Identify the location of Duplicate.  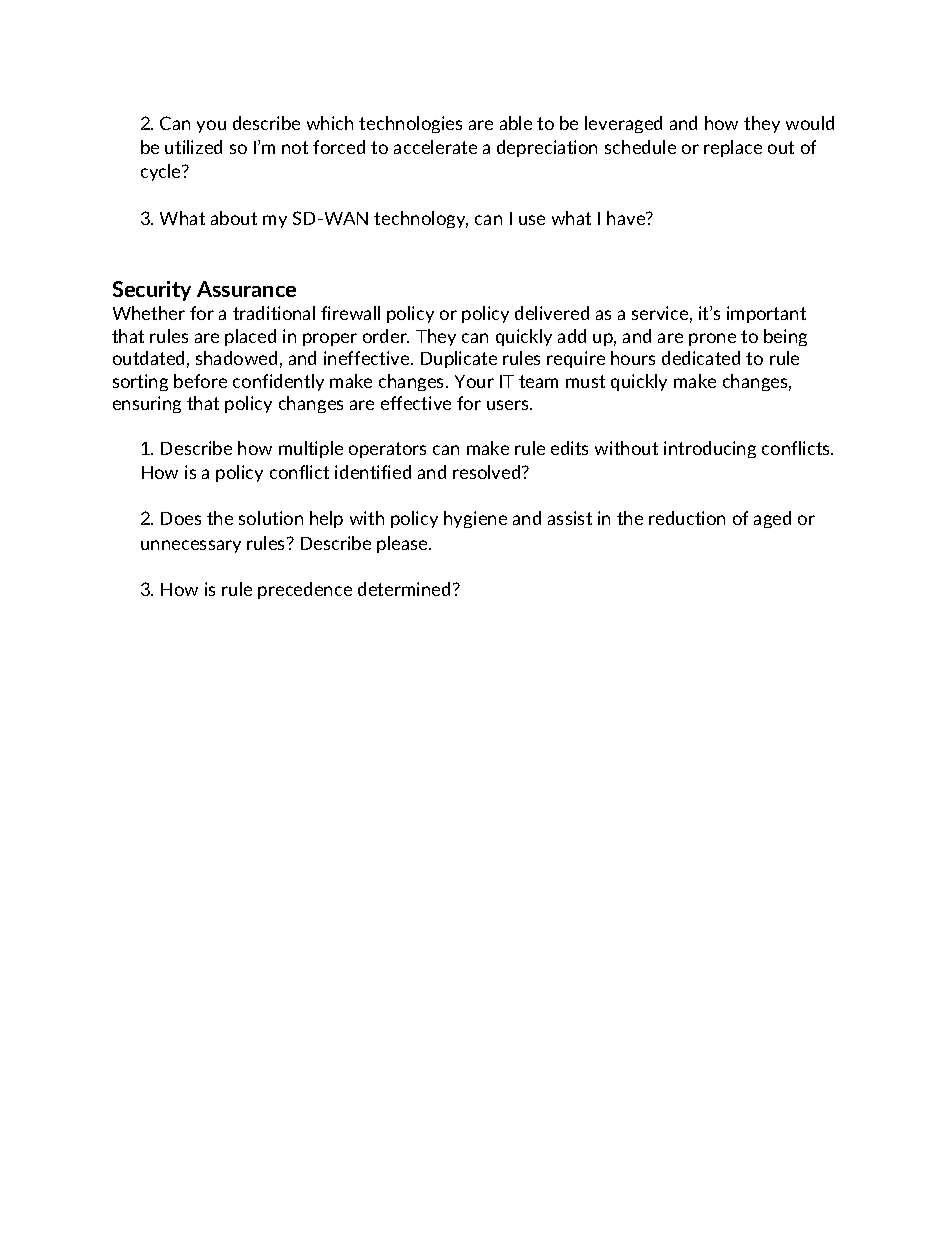
(459, 359).
